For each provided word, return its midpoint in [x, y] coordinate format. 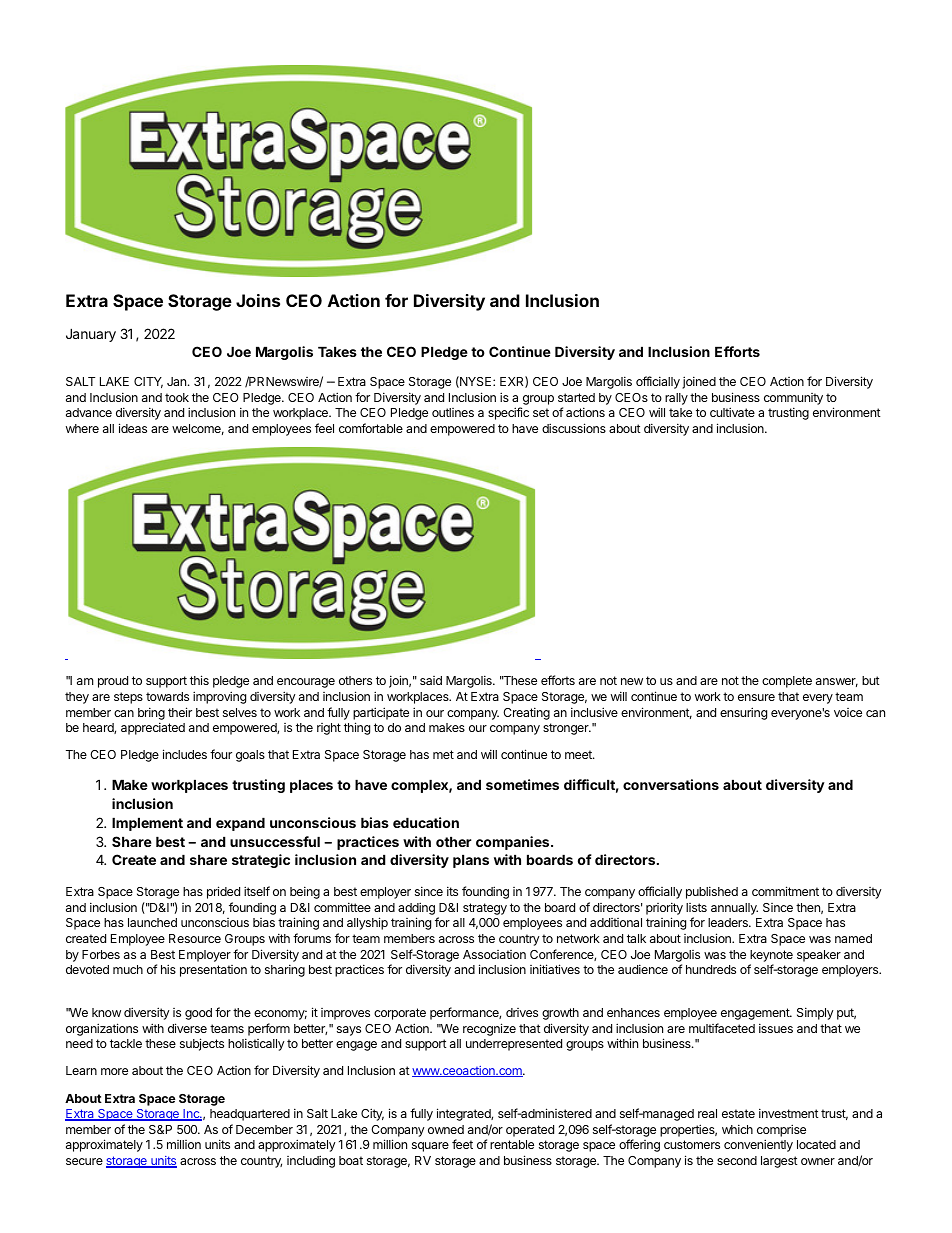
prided [223, 892]
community [793, 399]
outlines [453, 412]
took [177, 397]
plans [471, 861]
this [199, 680]
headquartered [250, 1115]
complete [787, 682]
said [431, 680]
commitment [785, 891]
